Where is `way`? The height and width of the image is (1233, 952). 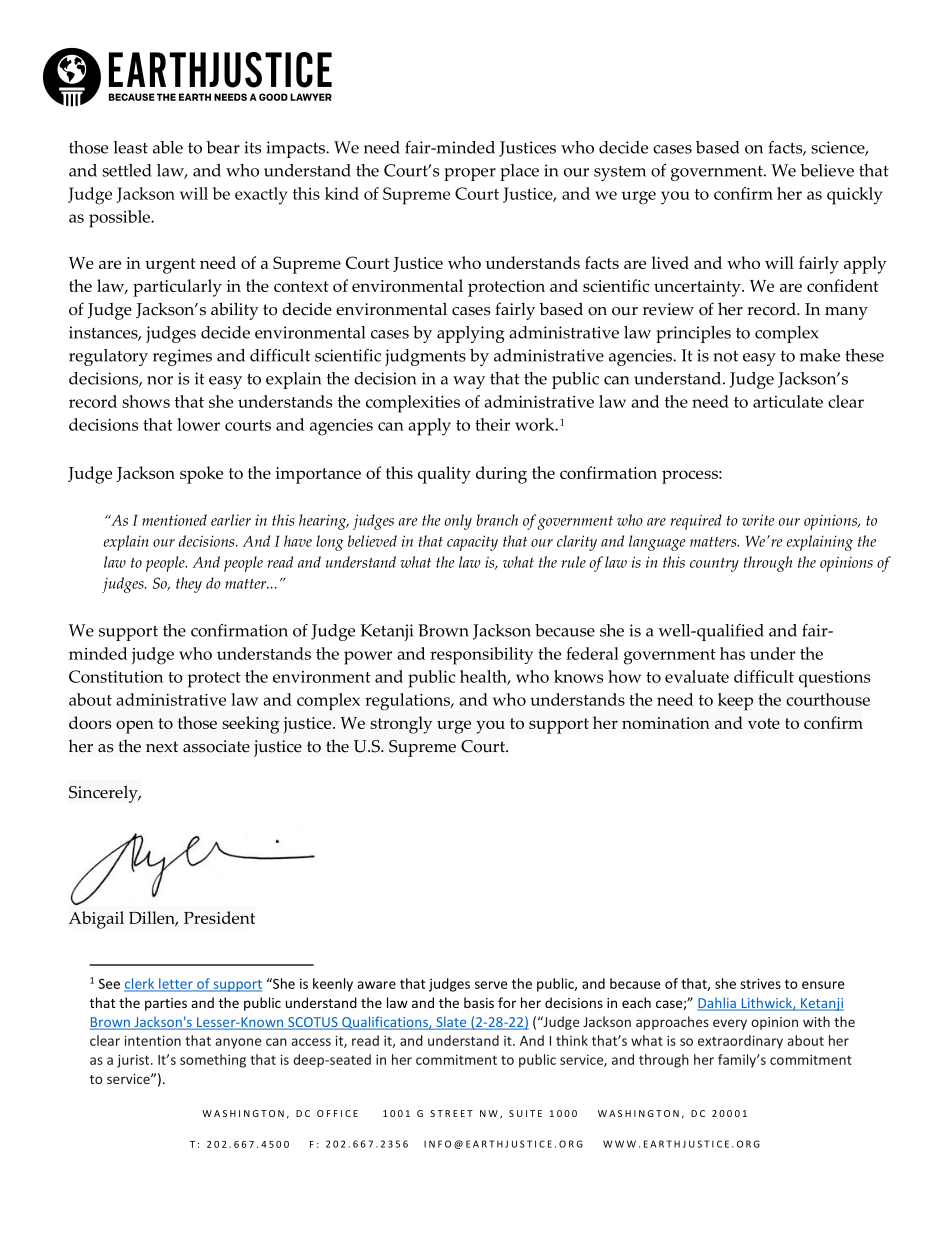 way is located at coordinates (469, 382).
